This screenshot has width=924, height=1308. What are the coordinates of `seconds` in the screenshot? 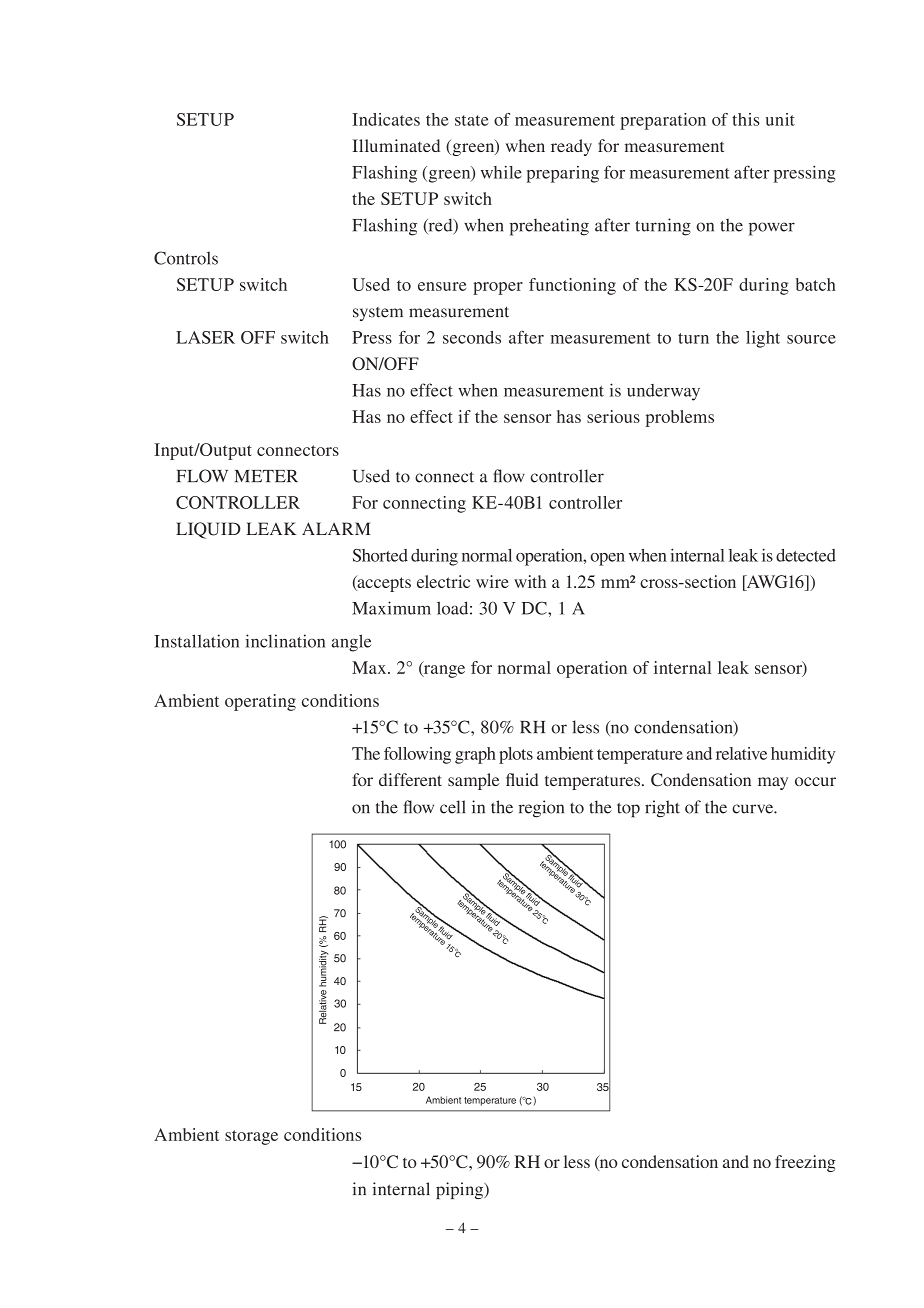 It's located at (472, 337).
